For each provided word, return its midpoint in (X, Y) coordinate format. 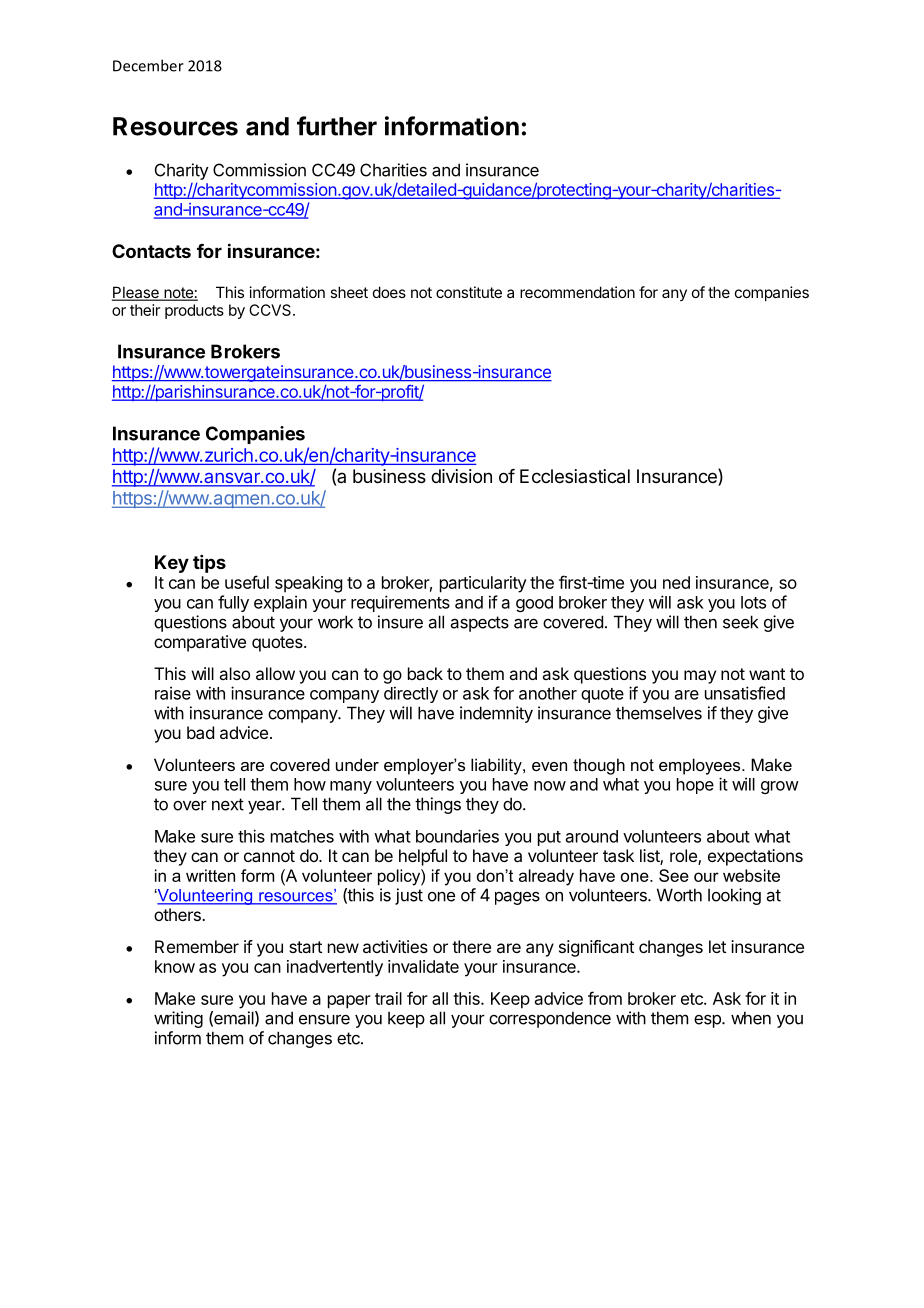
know (175, 966)
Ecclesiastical (575, 476)
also (234, 673)
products (194, 311)
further (337, 126)
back (425, 673)
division (461, 476)
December (148, 65)
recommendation (577, 292)
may (700, 677)
